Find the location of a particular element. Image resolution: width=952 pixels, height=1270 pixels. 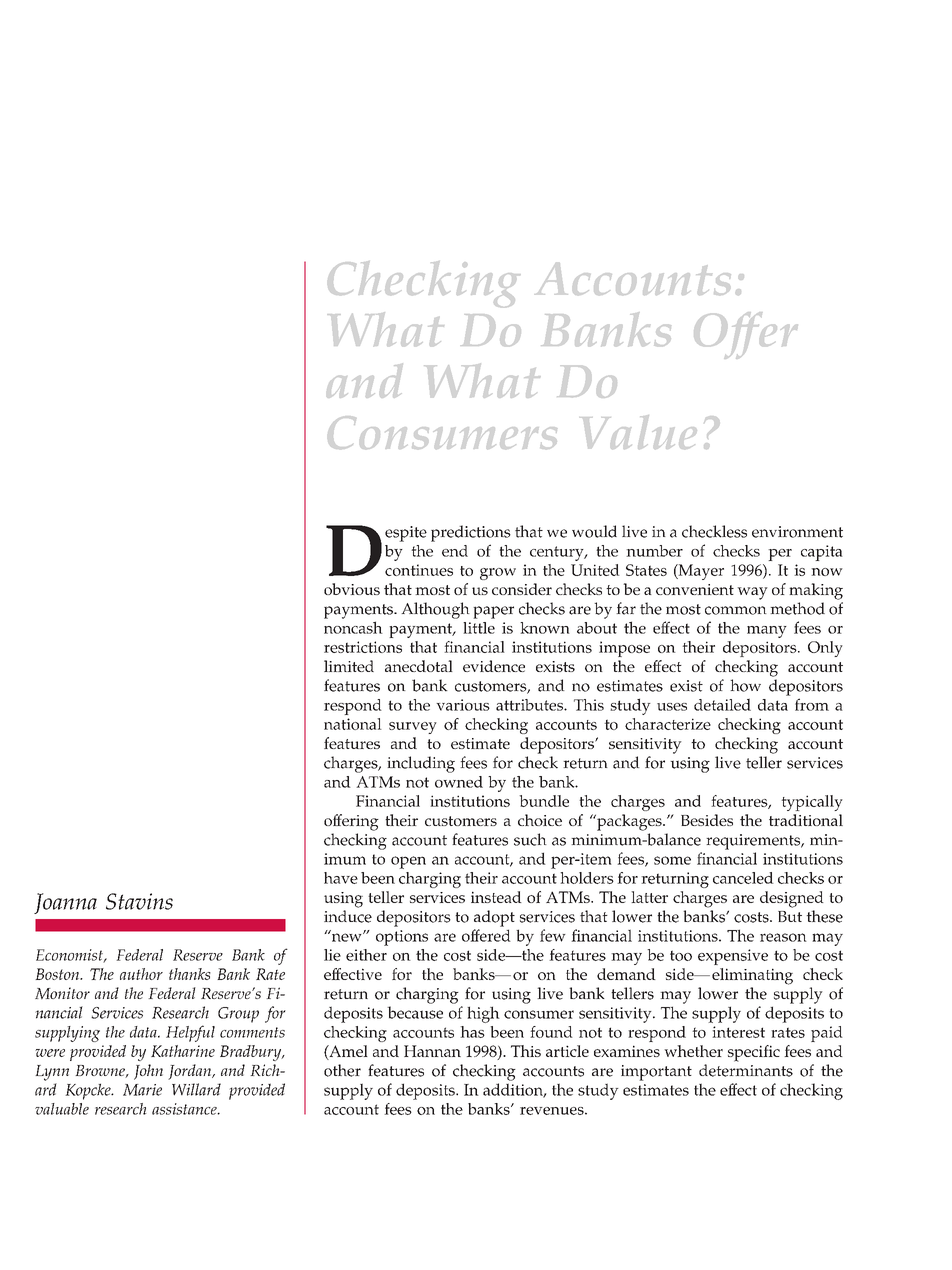

Hannan is located at coordinates (432, 1051).
